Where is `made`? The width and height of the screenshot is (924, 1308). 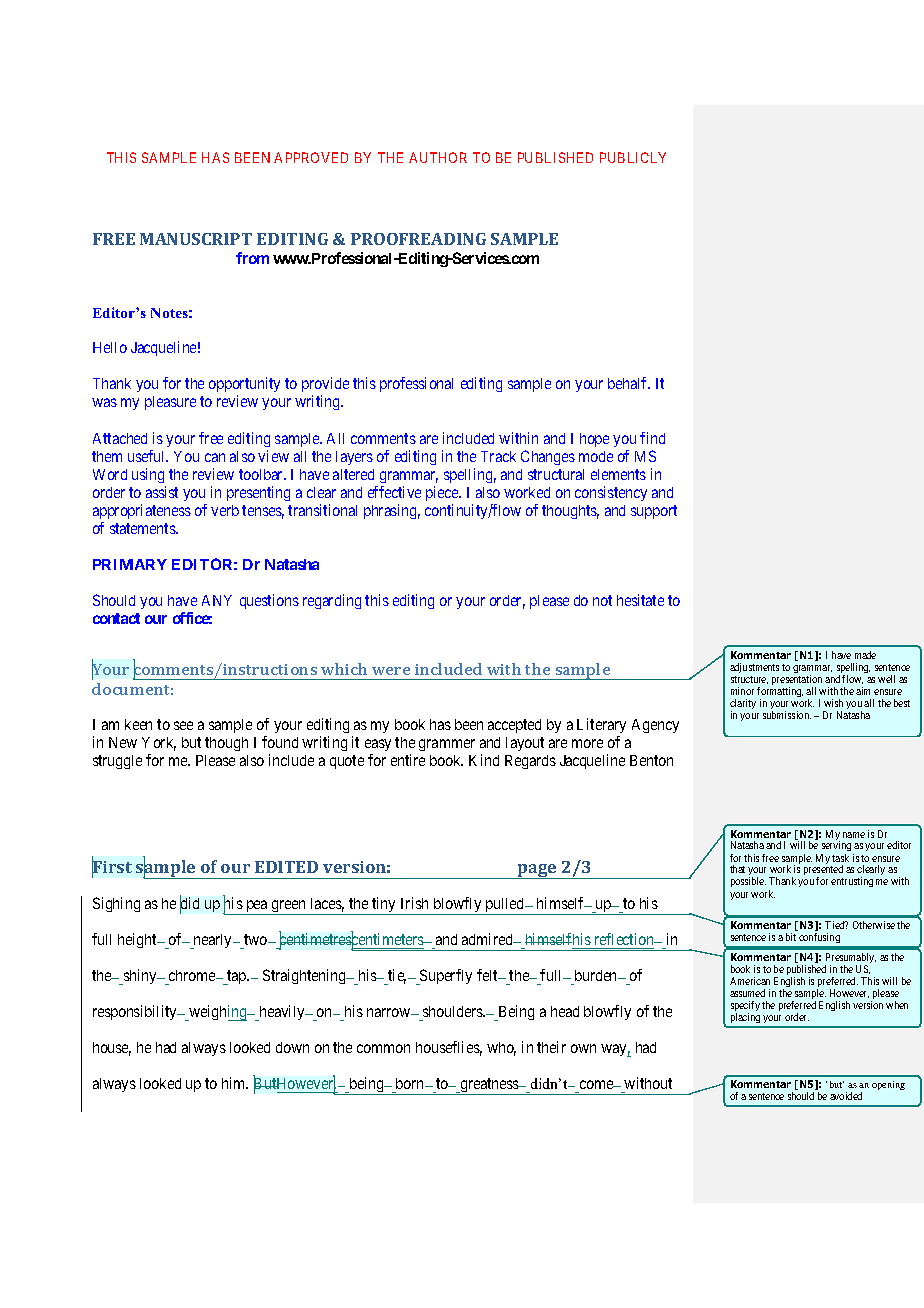
made is located at coordinates (865, 655).
